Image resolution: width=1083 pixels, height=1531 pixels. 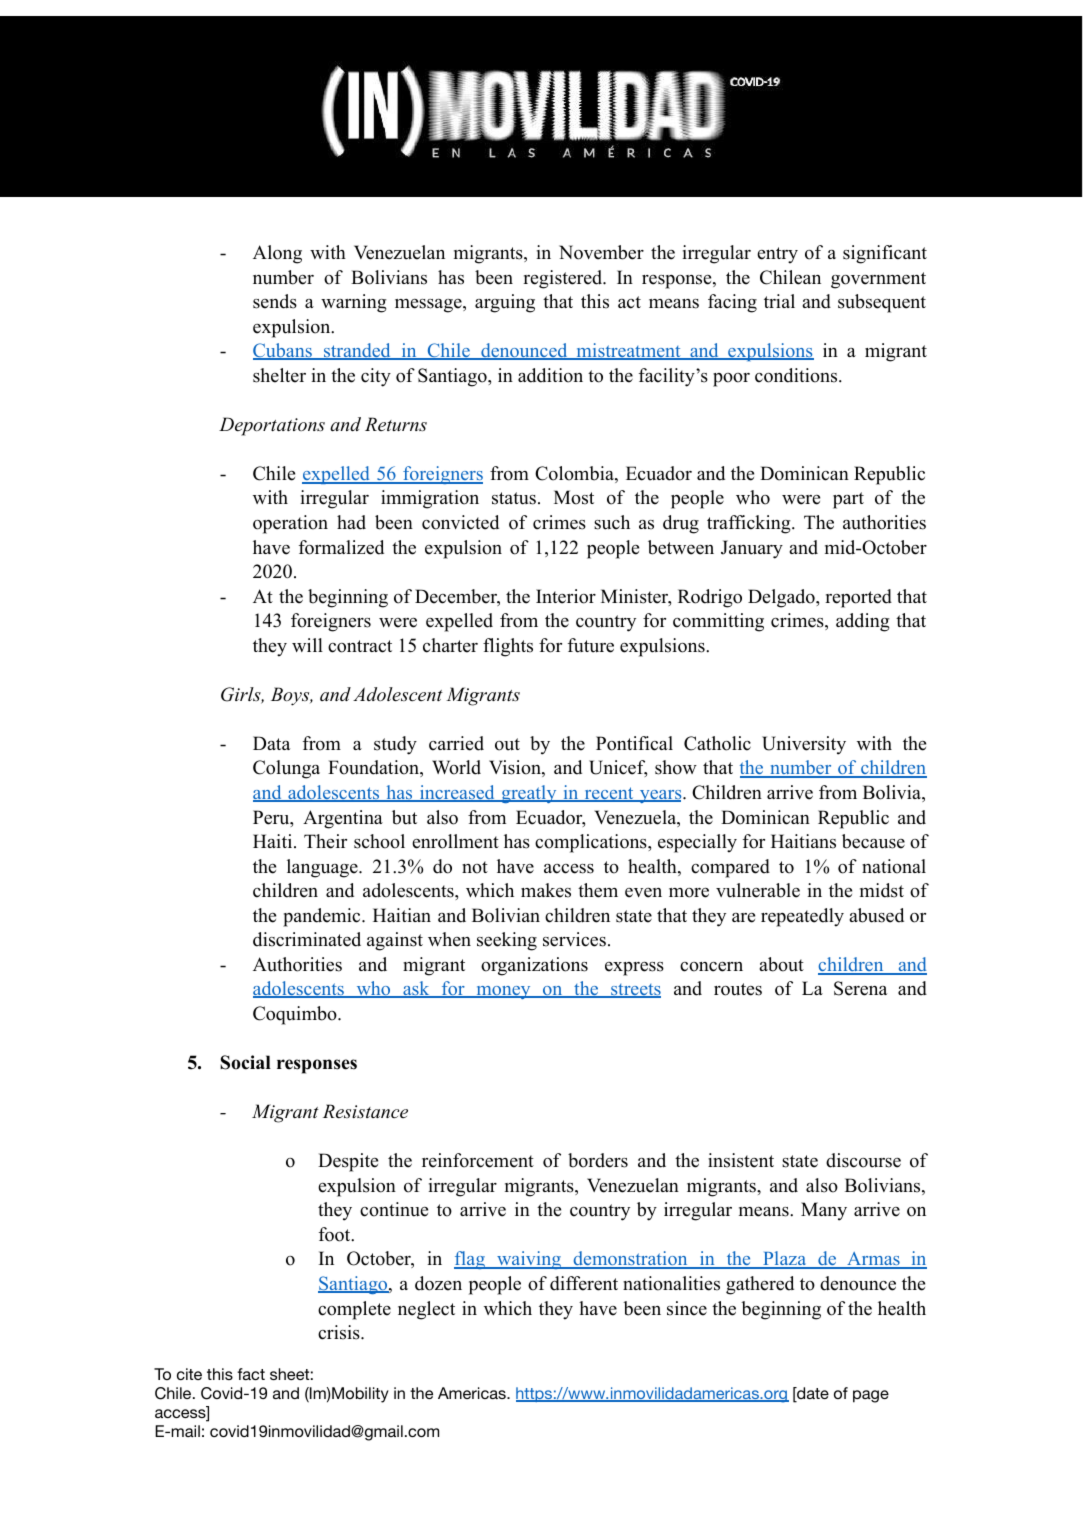 I want to click on status, so click(x=514, y=498).
